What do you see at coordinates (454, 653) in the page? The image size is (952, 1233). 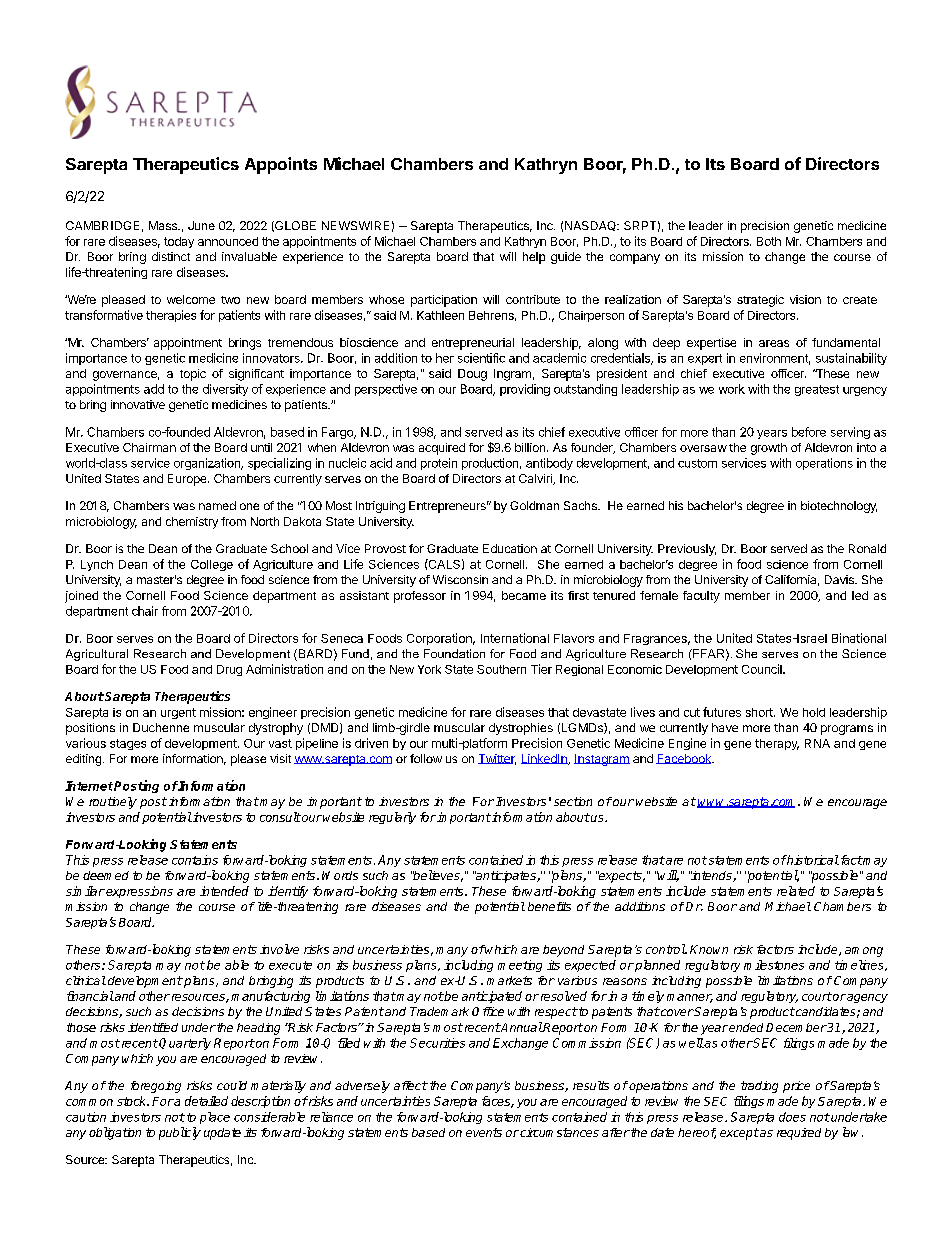 I see `Foundation` at bounding box center [454, 653].
